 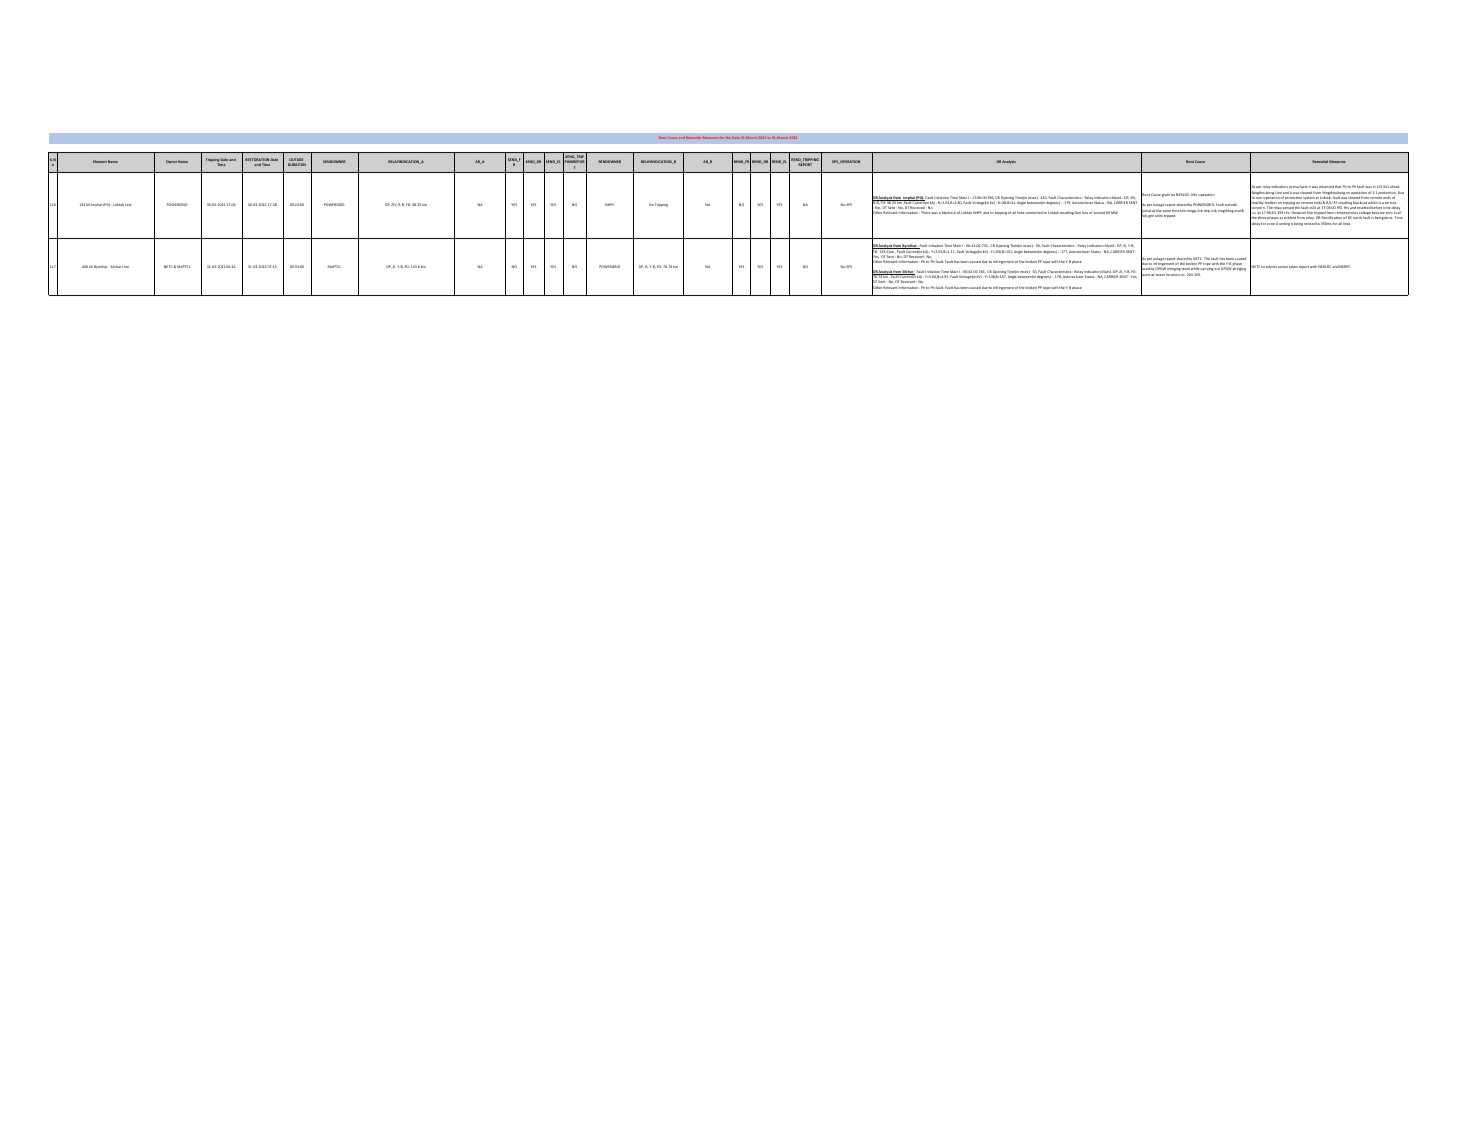 What do you see at coordinates (1332, 218) in the image?
I see `Rectification` at bounding box center [1332, 218].
